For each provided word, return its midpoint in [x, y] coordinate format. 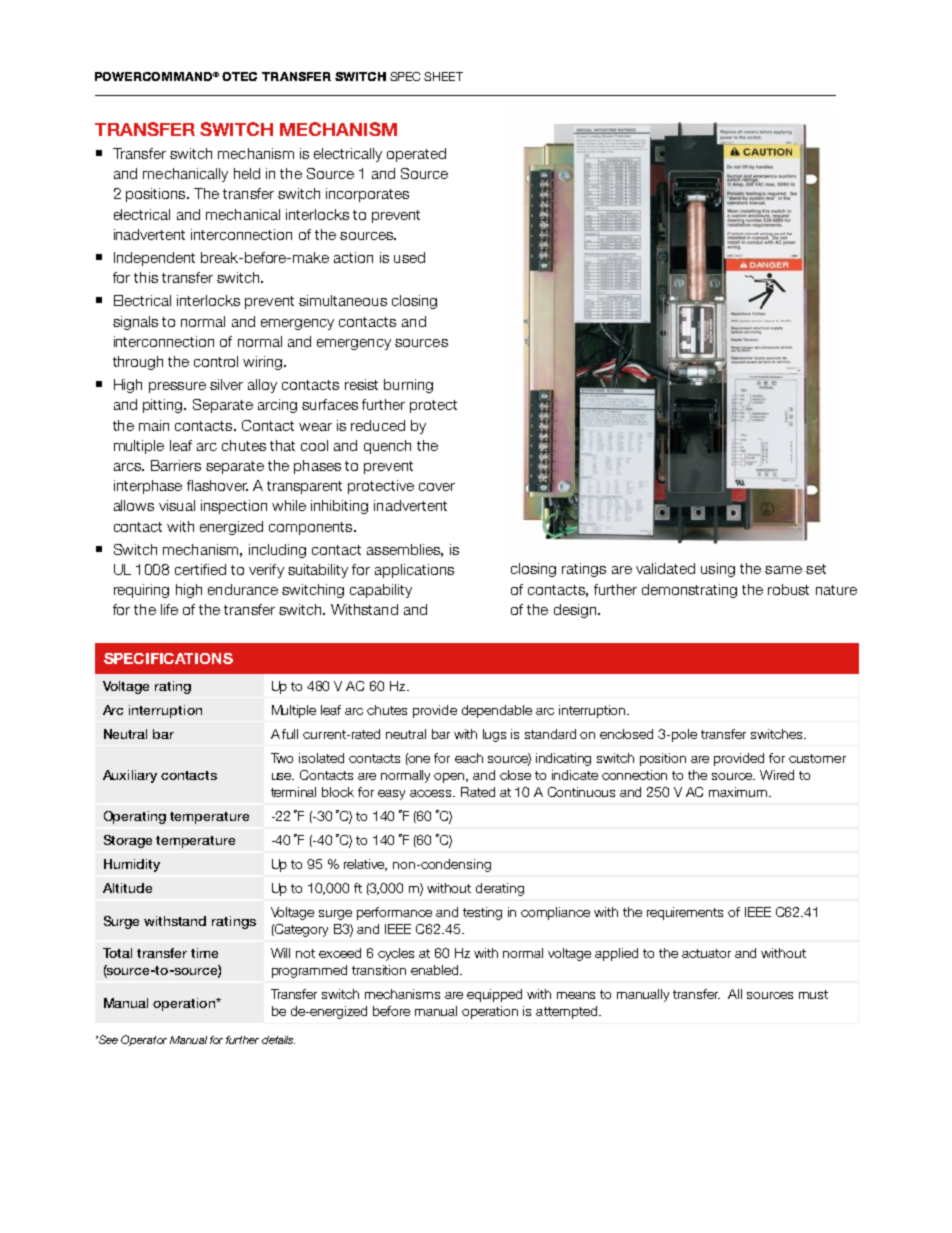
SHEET [443, 76]
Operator [144, 1040]
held [247, 173]
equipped [494, 995]
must [813, 994]
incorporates [367, 195]
